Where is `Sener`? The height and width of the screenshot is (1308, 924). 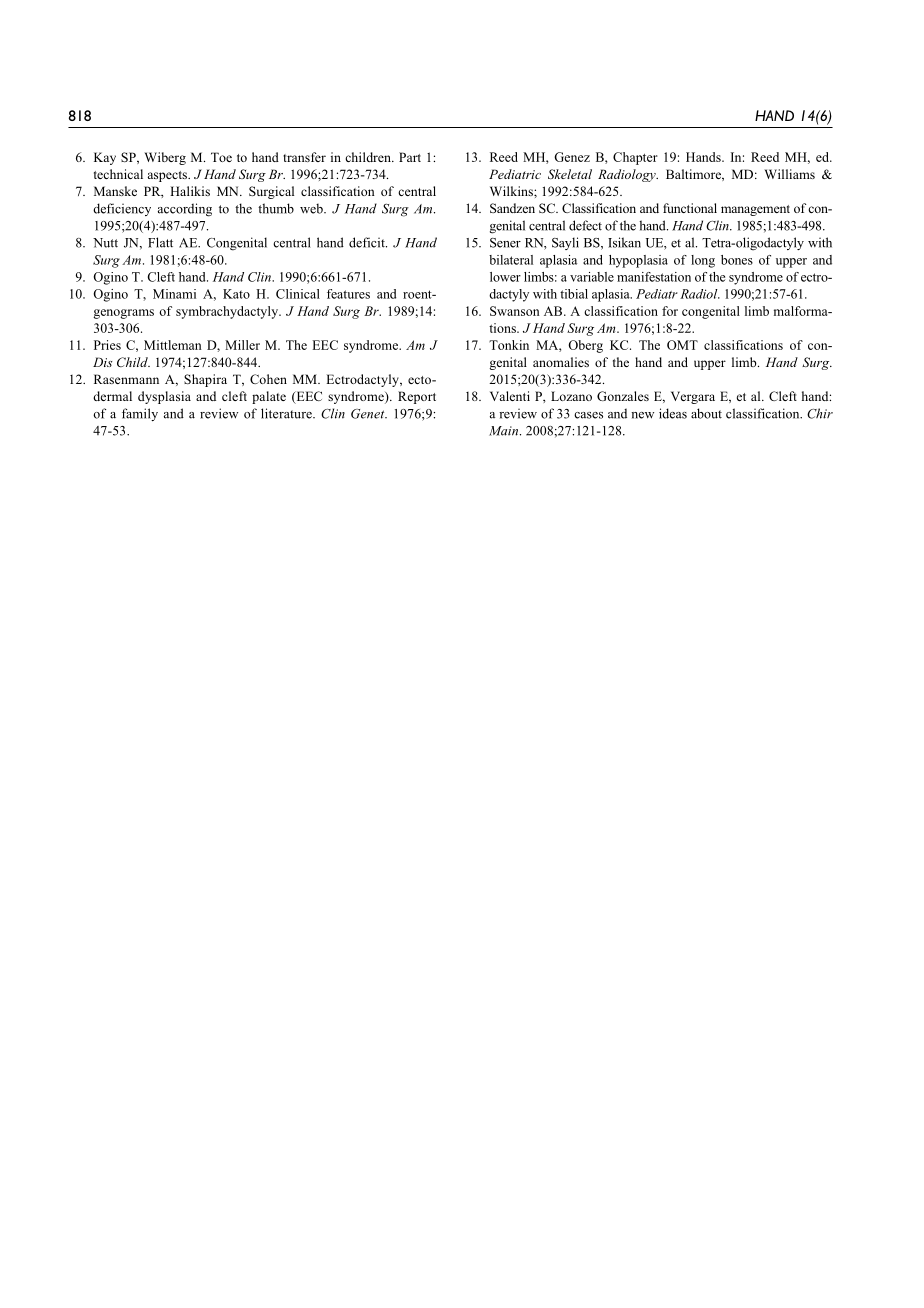
Sener is located at coordinates (505, 243).
